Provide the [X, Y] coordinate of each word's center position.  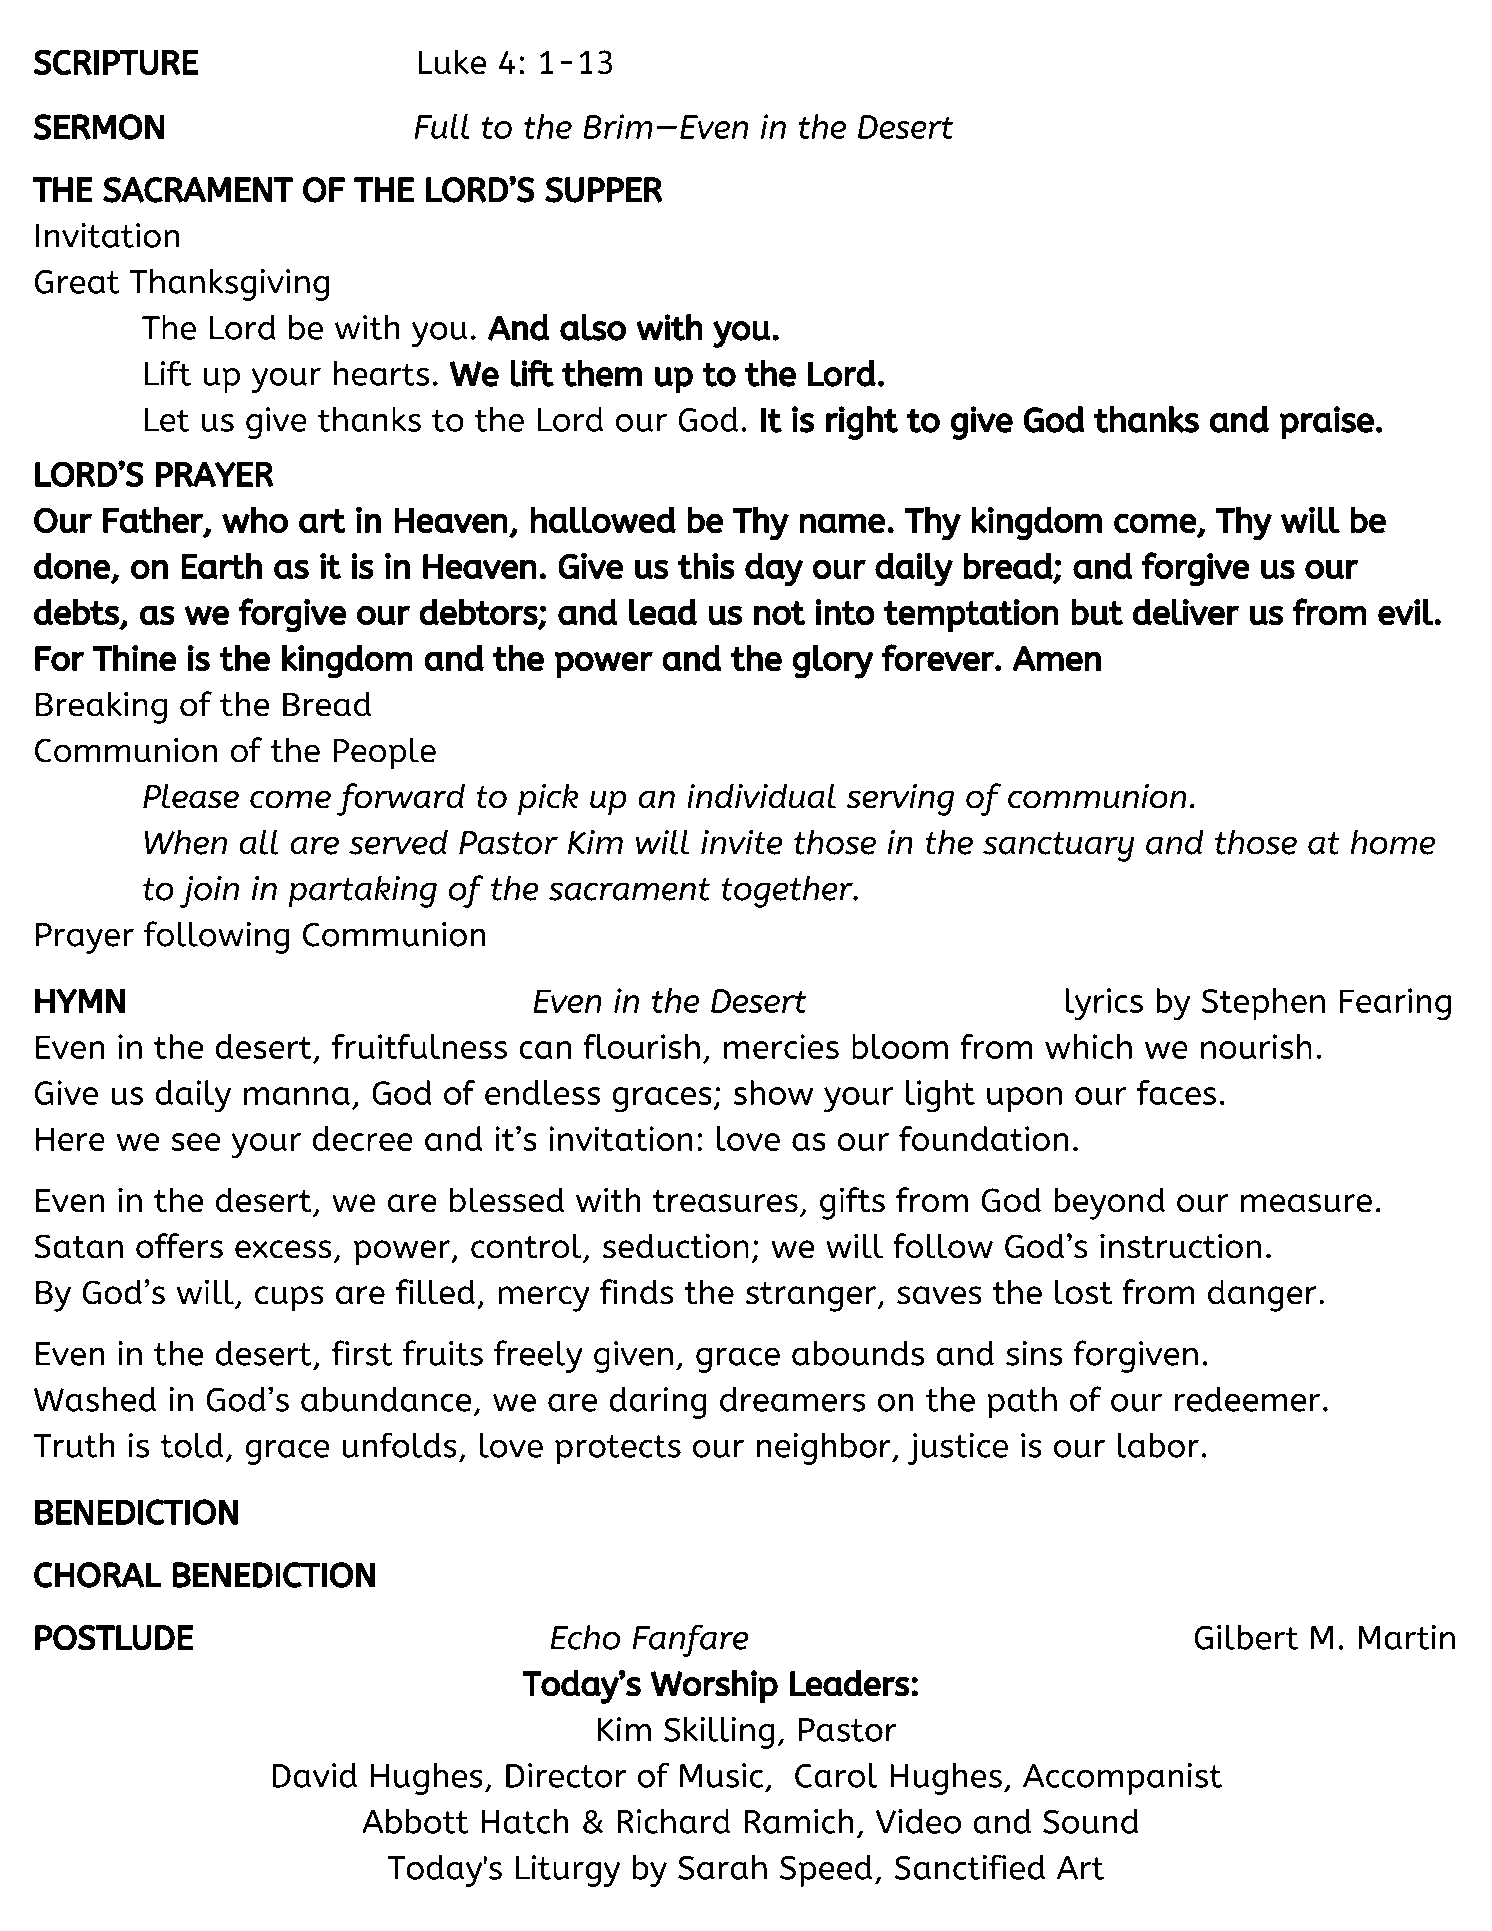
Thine [134, 658]
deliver [1186, 612]
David [314, 1775]
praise [1326, 423]
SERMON [98, 127]
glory [833, 662]
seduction [676, 1246]
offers [179, 1246]
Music [721, 1775]
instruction [1180, 1246]
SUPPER [604, 190]
